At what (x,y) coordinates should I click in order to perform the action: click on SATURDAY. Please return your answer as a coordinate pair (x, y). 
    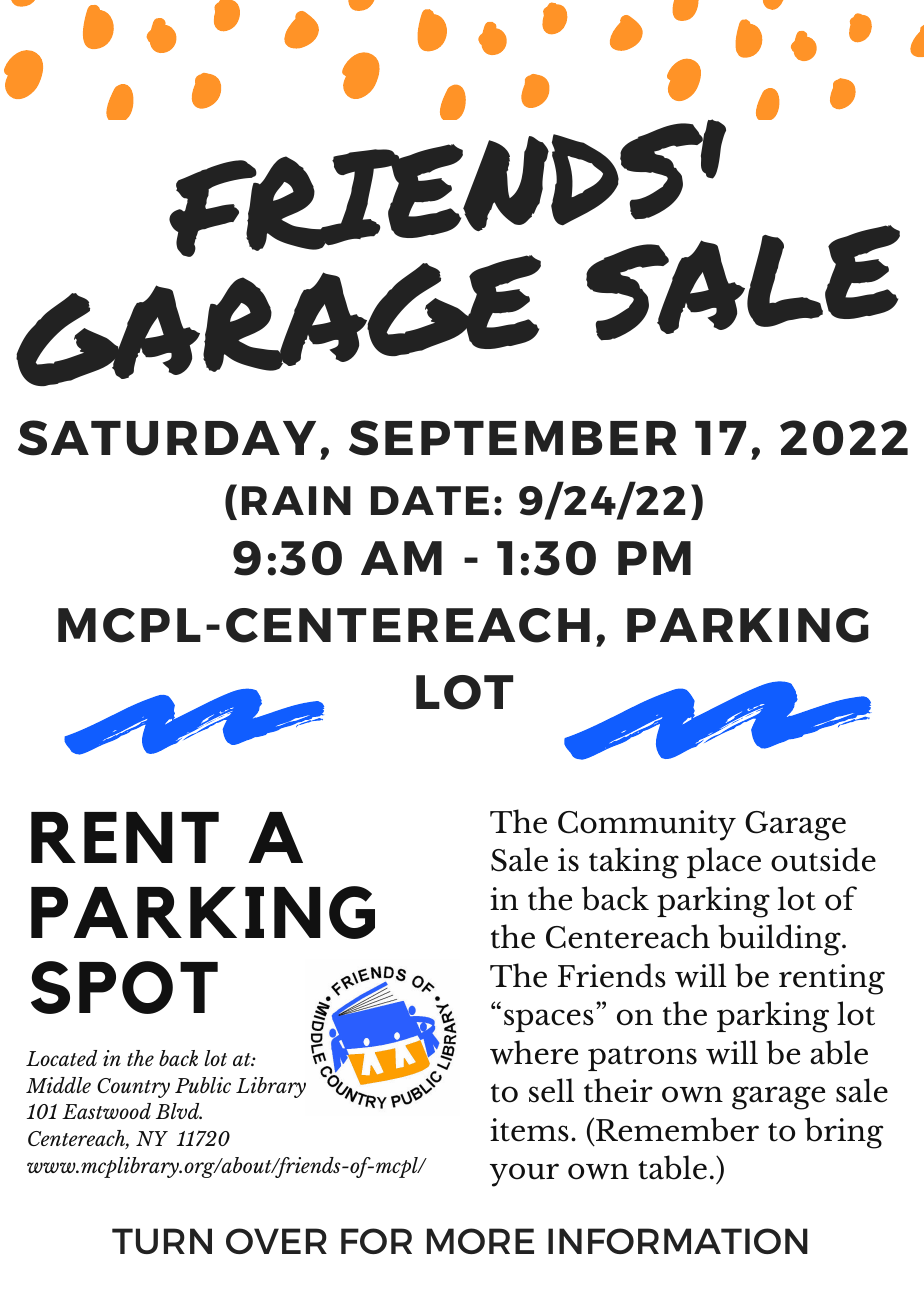
    Looking at the image, I should click on (167, 438).
